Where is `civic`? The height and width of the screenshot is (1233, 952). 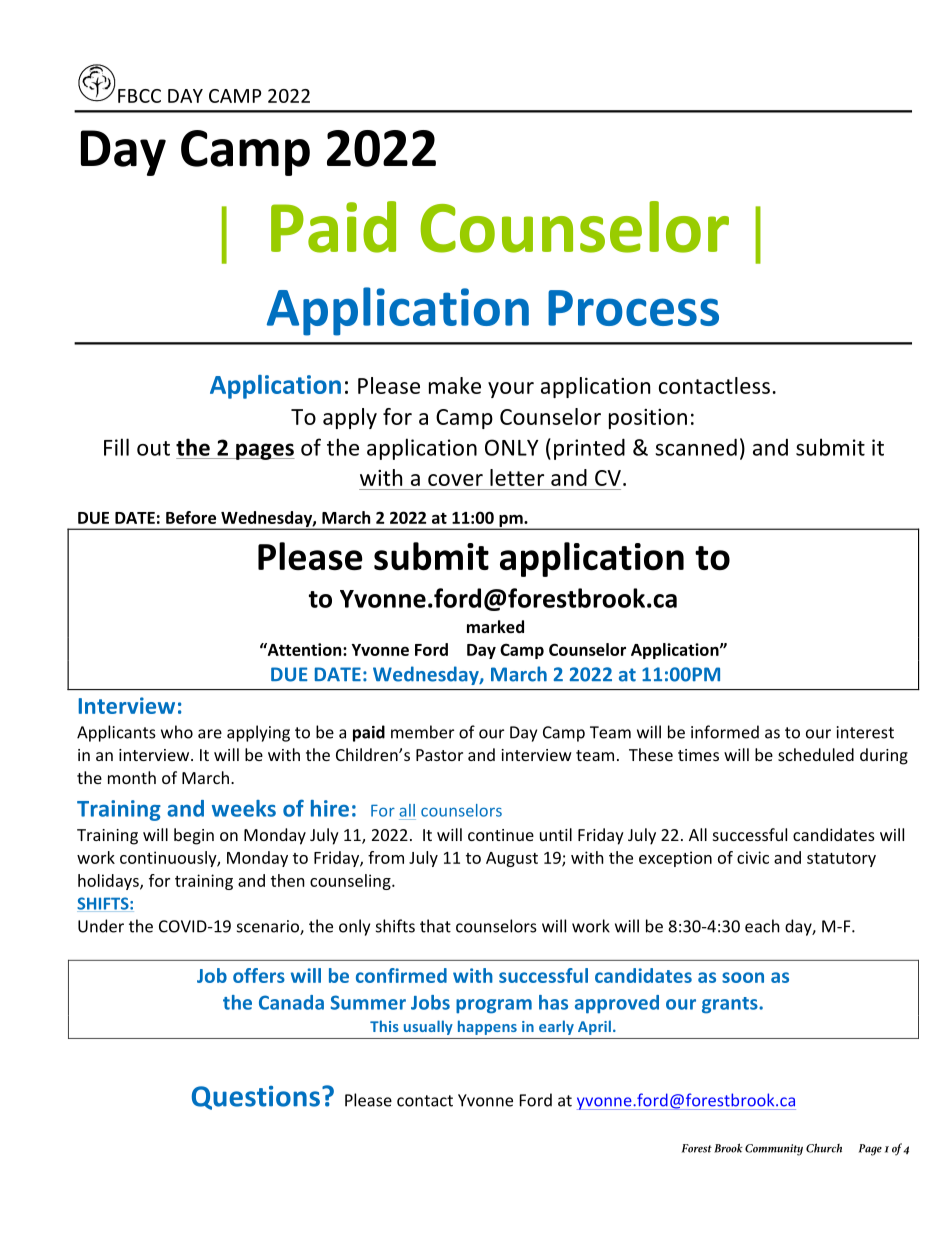
civic is located at coordinates (753, 857).
